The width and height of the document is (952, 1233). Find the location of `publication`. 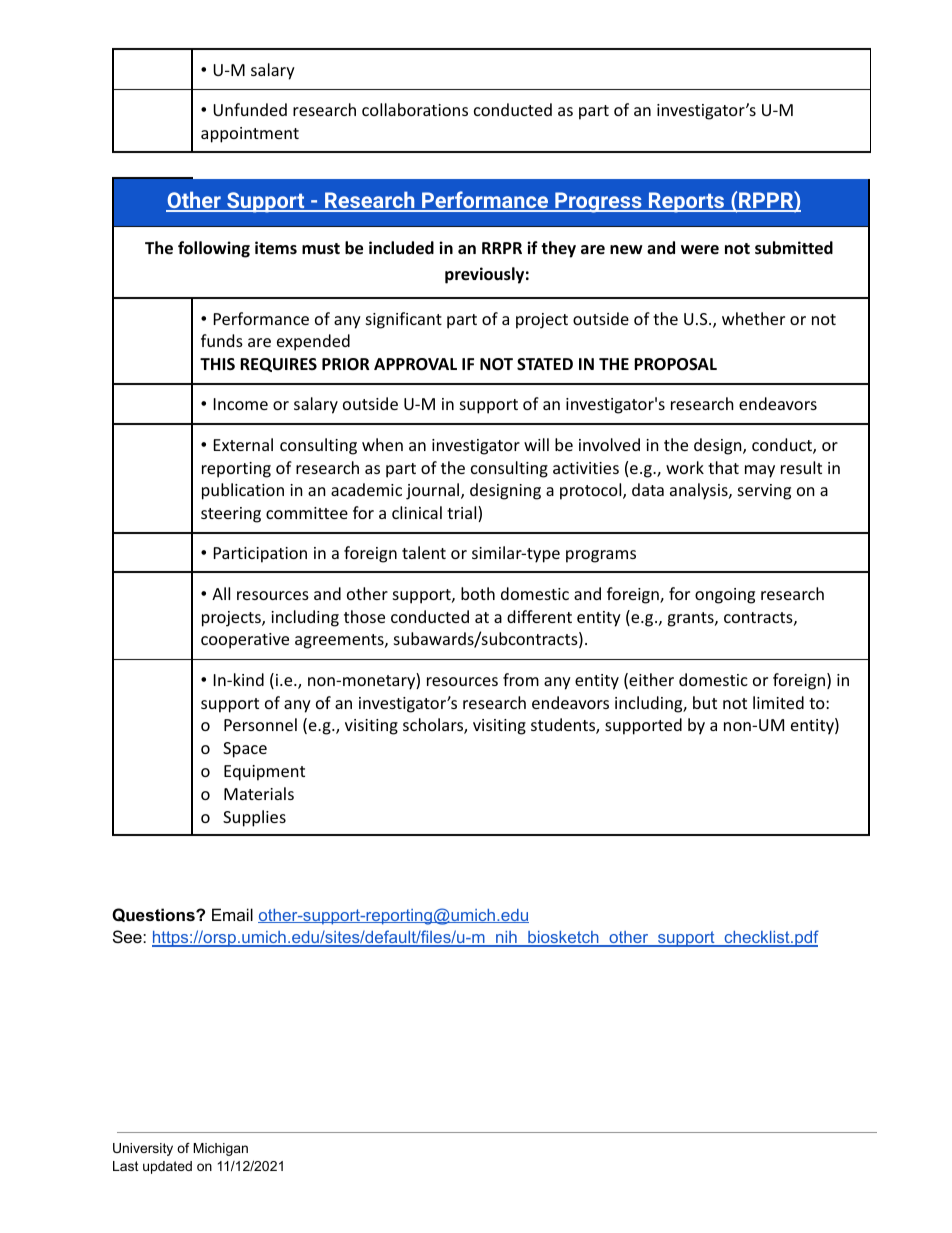

publication is located at coordinates (243, 491).
